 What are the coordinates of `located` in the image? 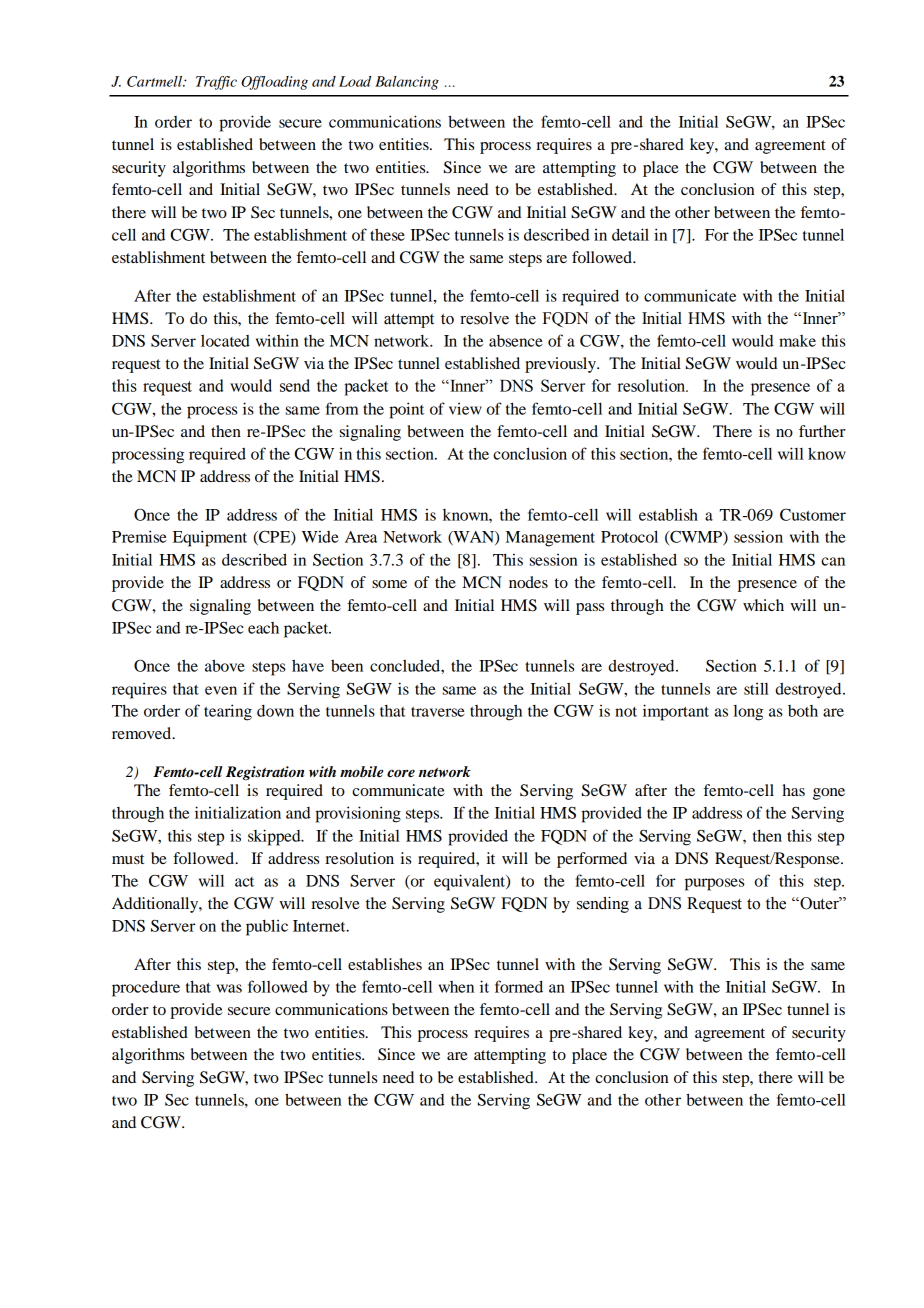 It's located at (225, 341).
